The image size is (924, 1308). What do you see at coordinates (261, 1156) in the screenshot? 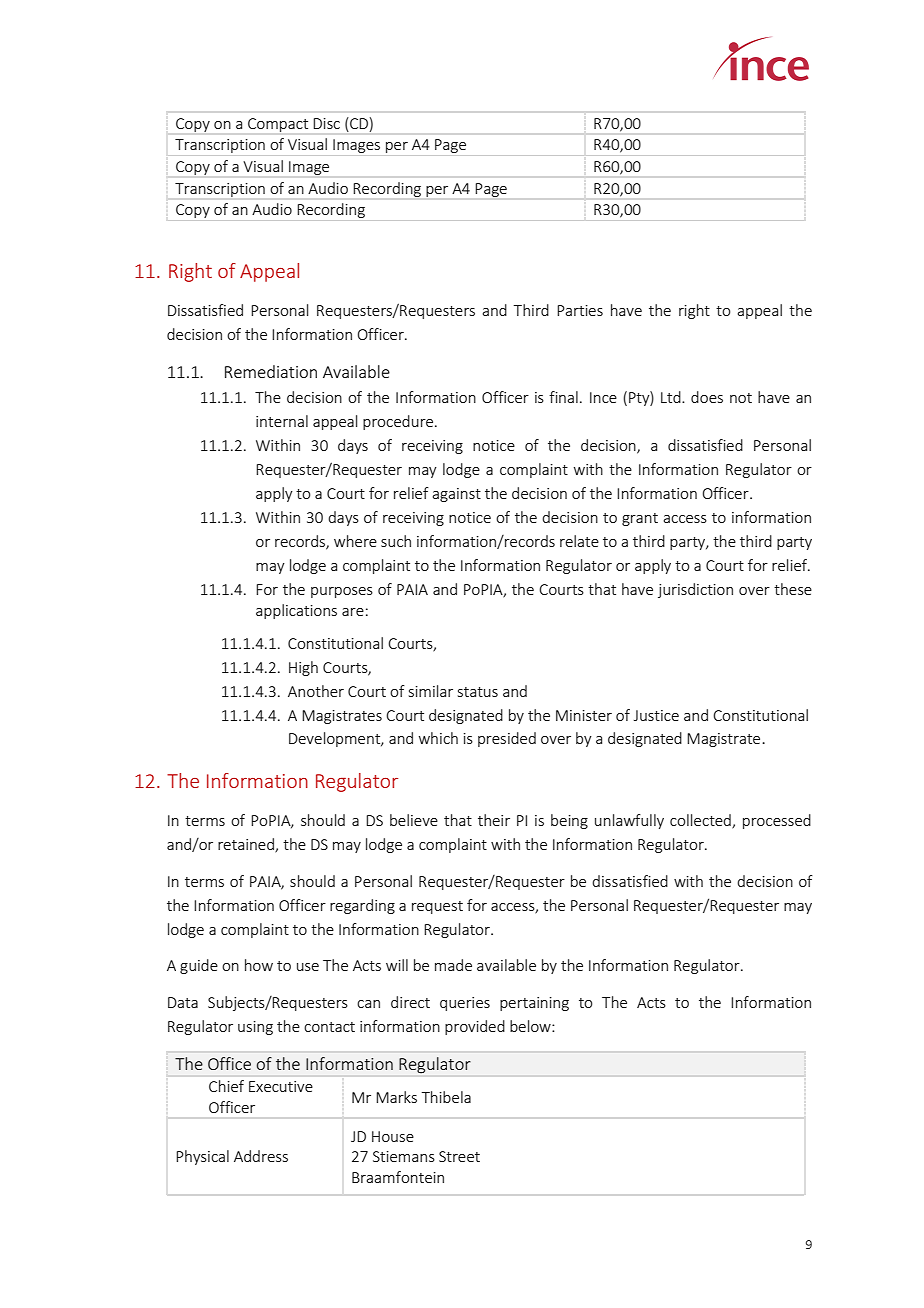
I see `Address` at bounding box center [261, 1156].
